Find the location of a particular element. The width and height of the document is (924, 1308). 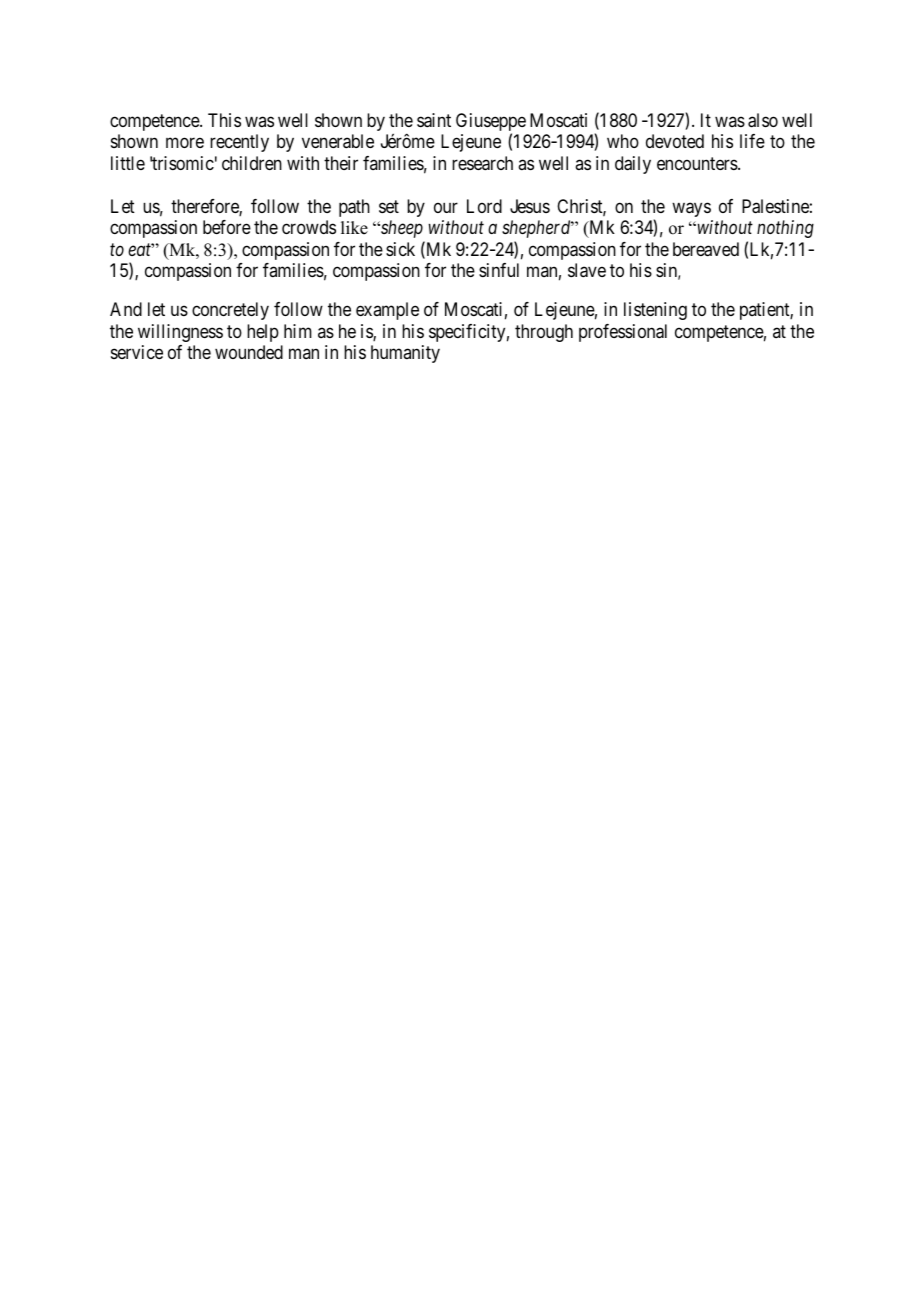

concretely is located at coordinates (230, 311).
